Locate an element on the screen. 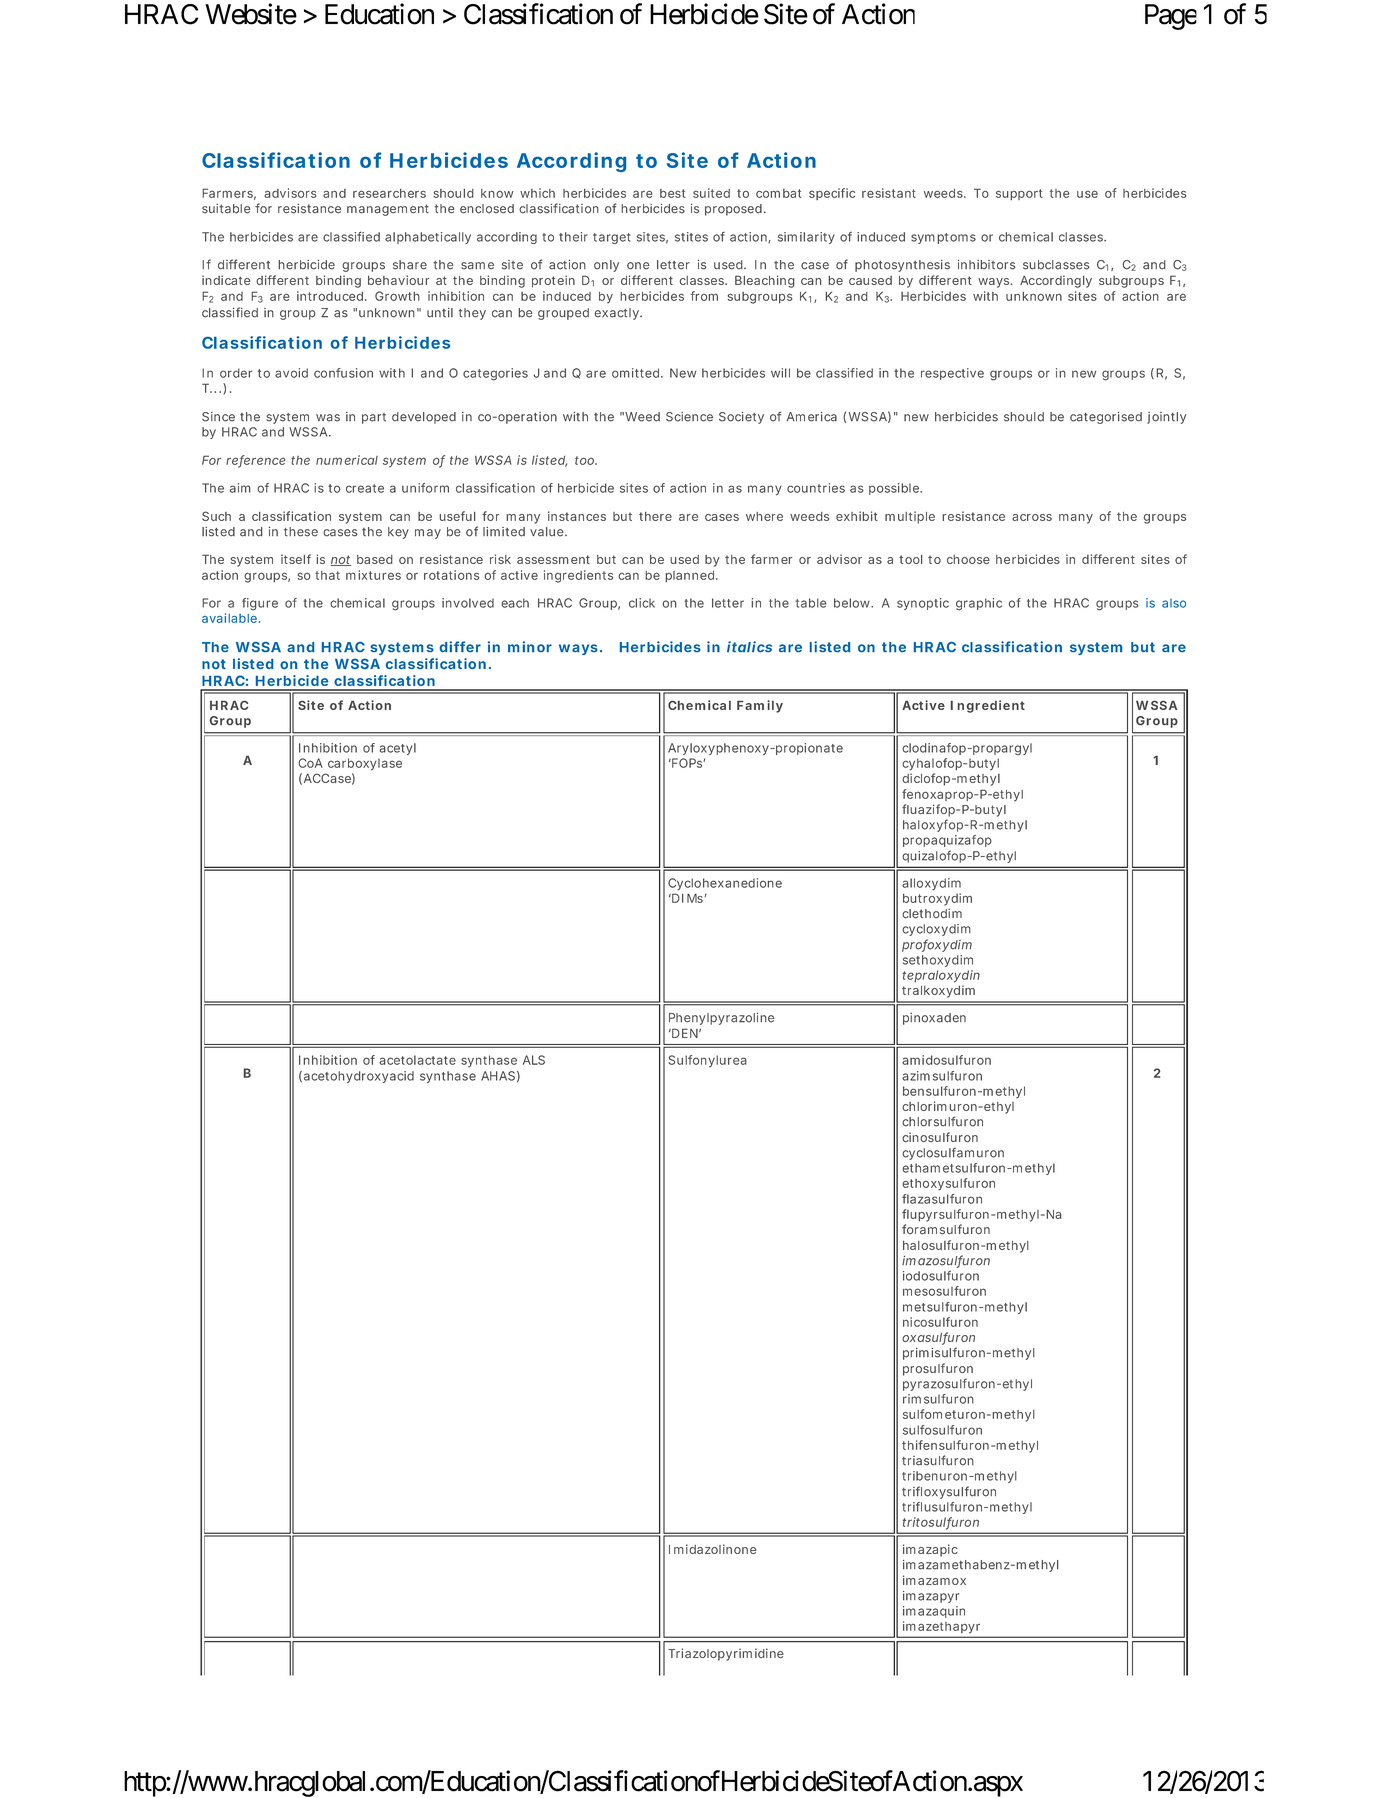  inhibitors is located at coordinates (986, 265).
